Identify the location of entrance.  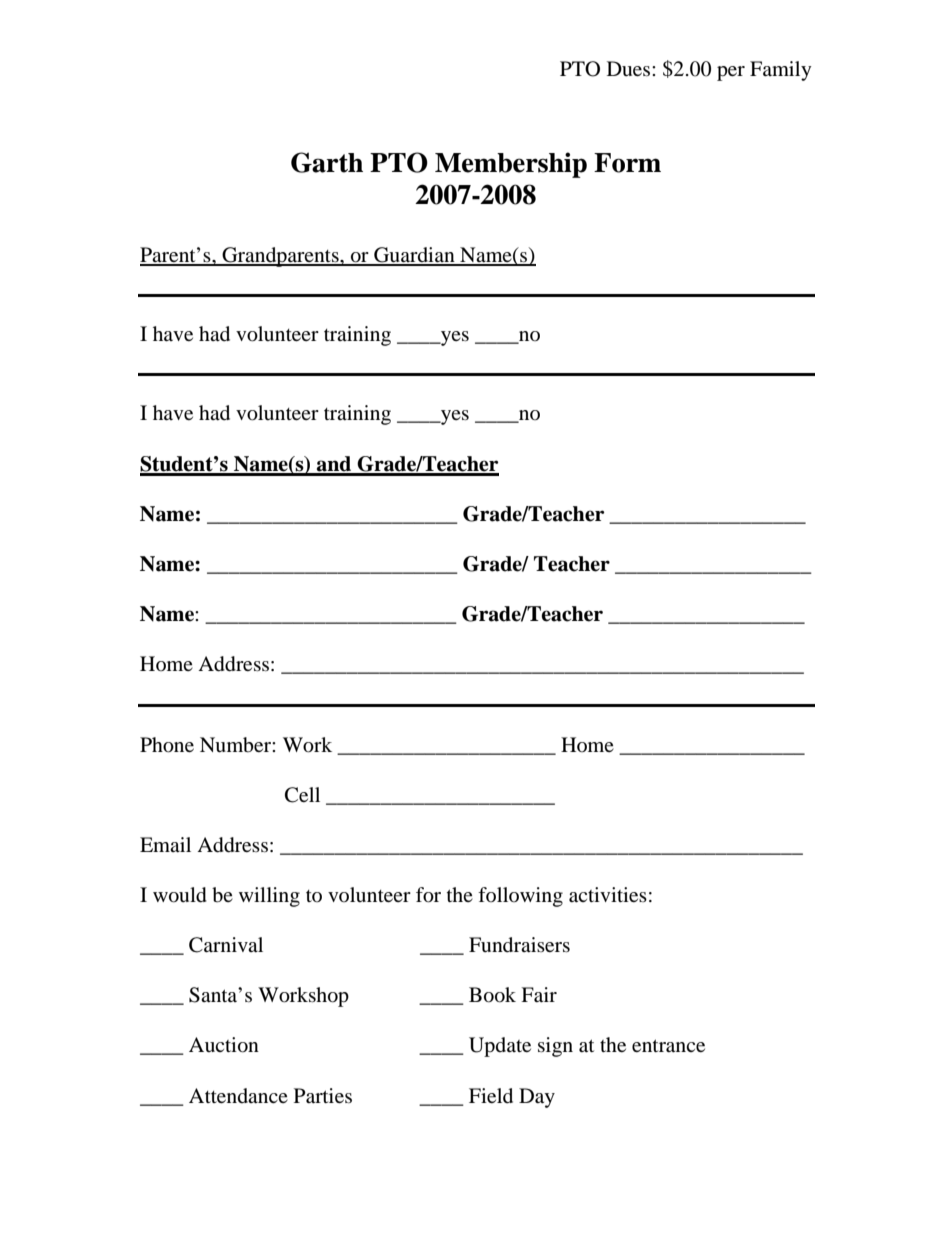
(668, 1045).
